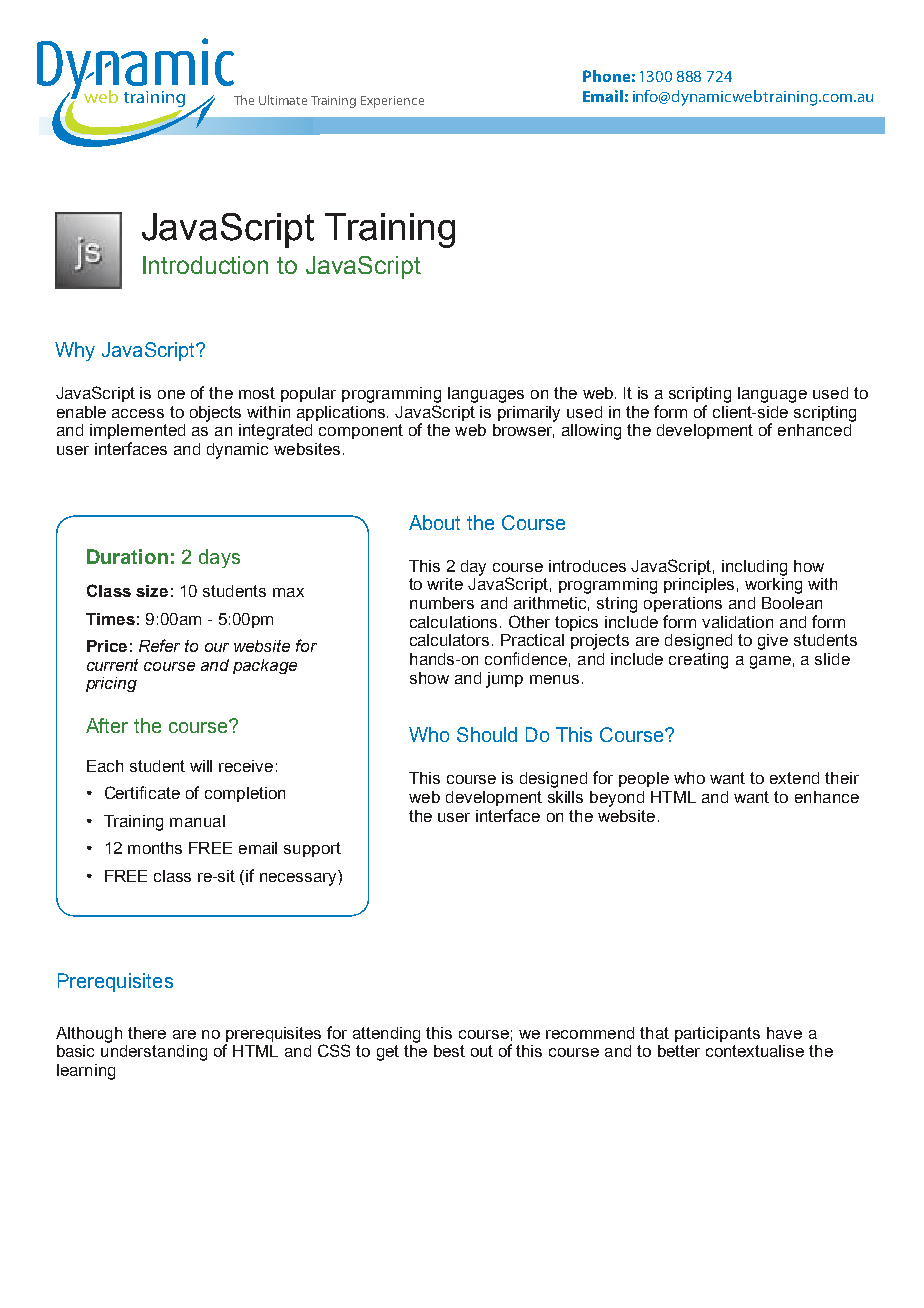  I want to click on write, so click(445, 584).
